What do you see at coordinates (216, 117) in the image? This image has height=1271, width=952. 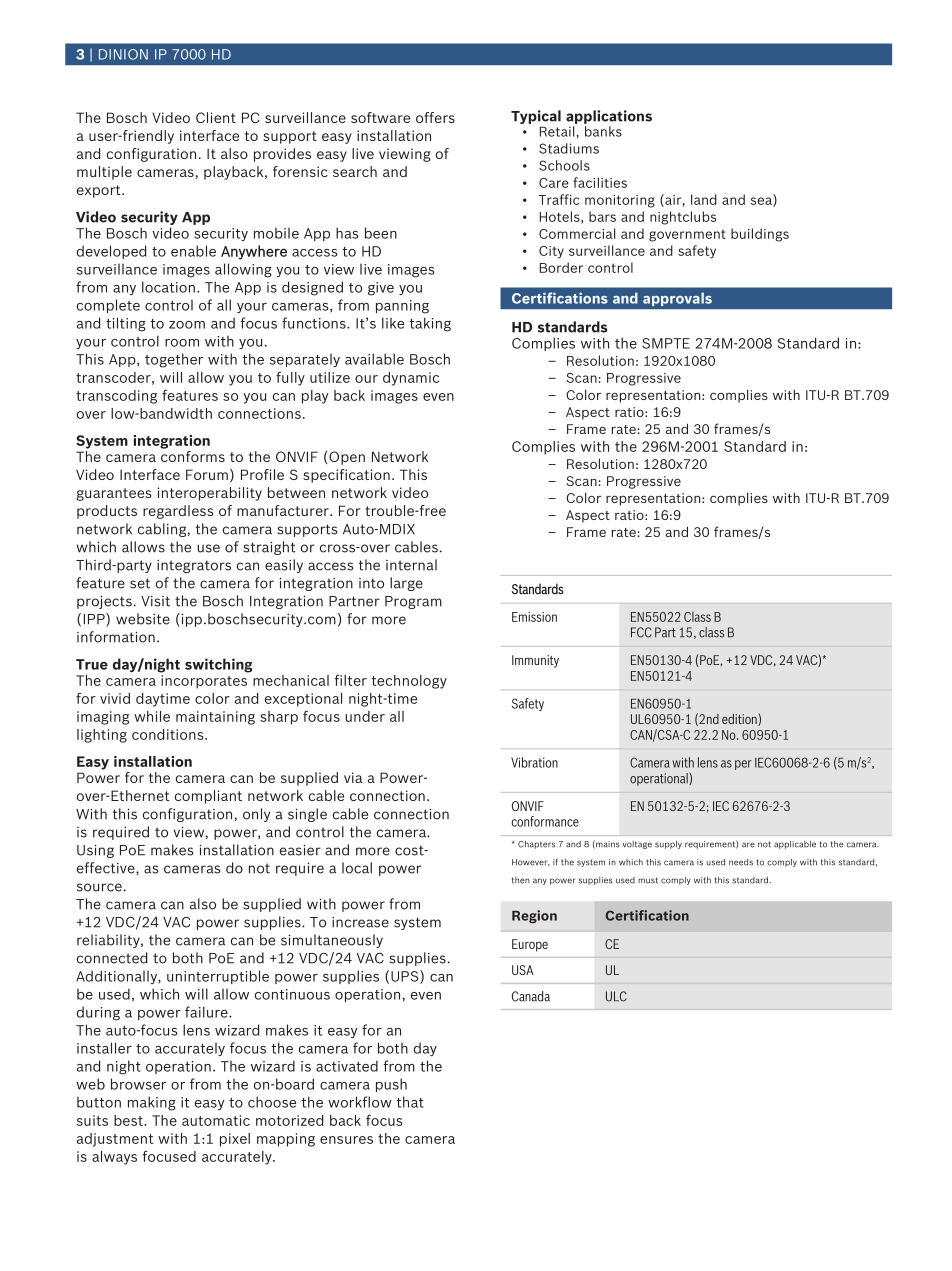 I see `Client` at bounding box center [216, 117].
